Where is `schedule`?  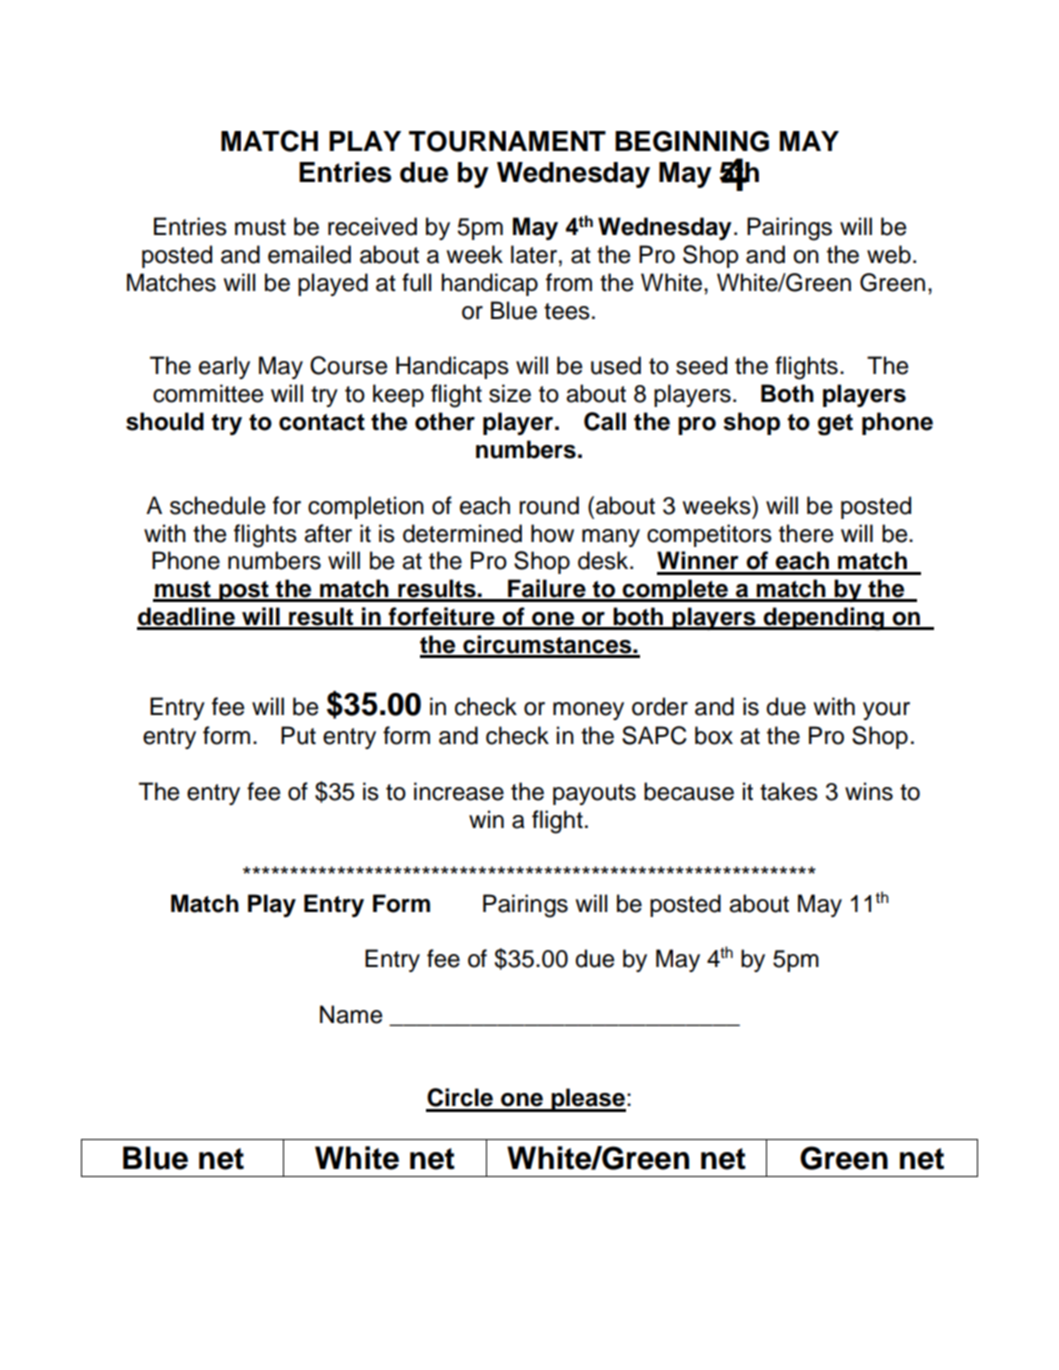 schedule is located at coordinates (217, 505).
